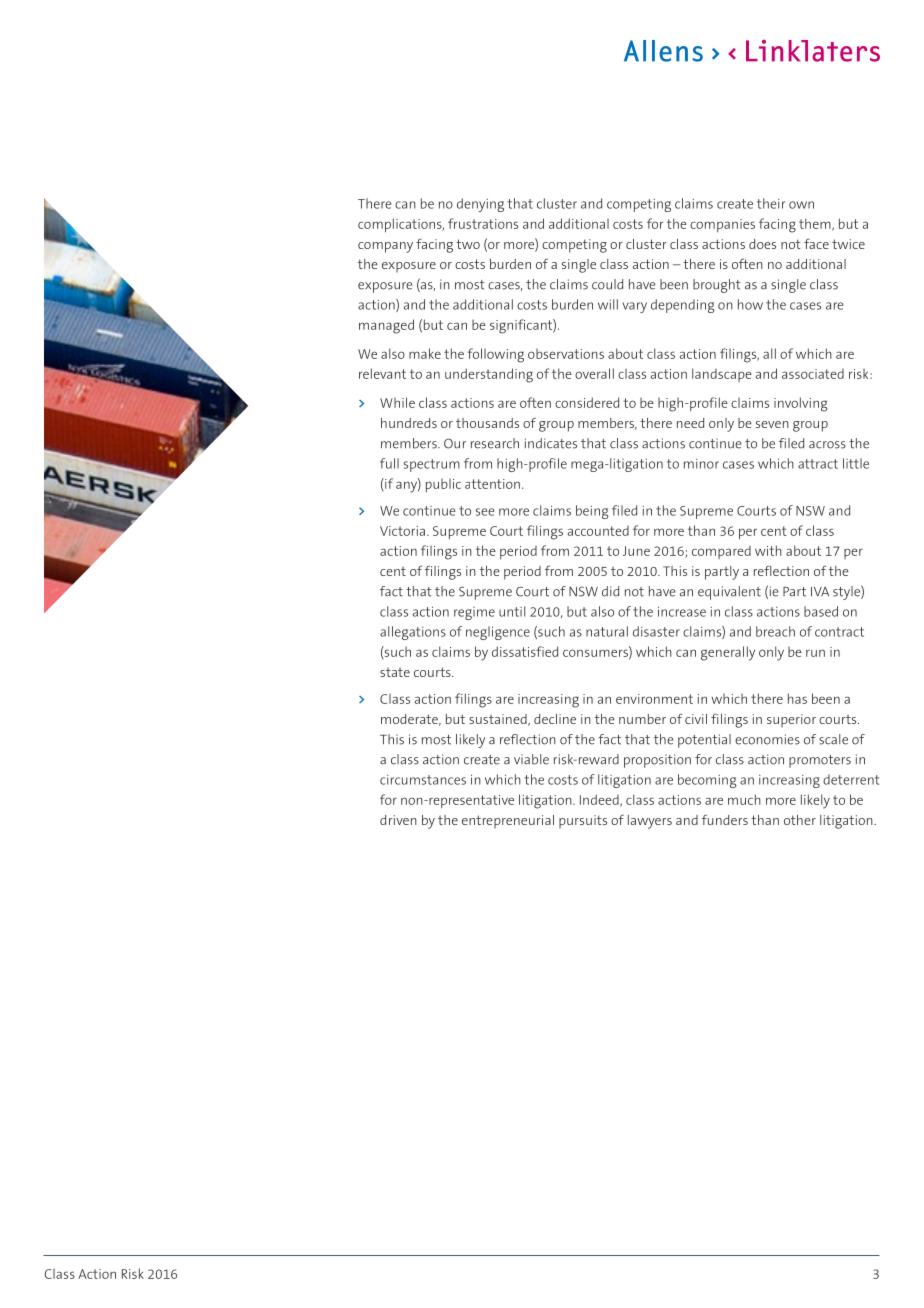 The width and height of the screenshot is (924, 1308). I want to click on frustrations, so click(483, 223).
